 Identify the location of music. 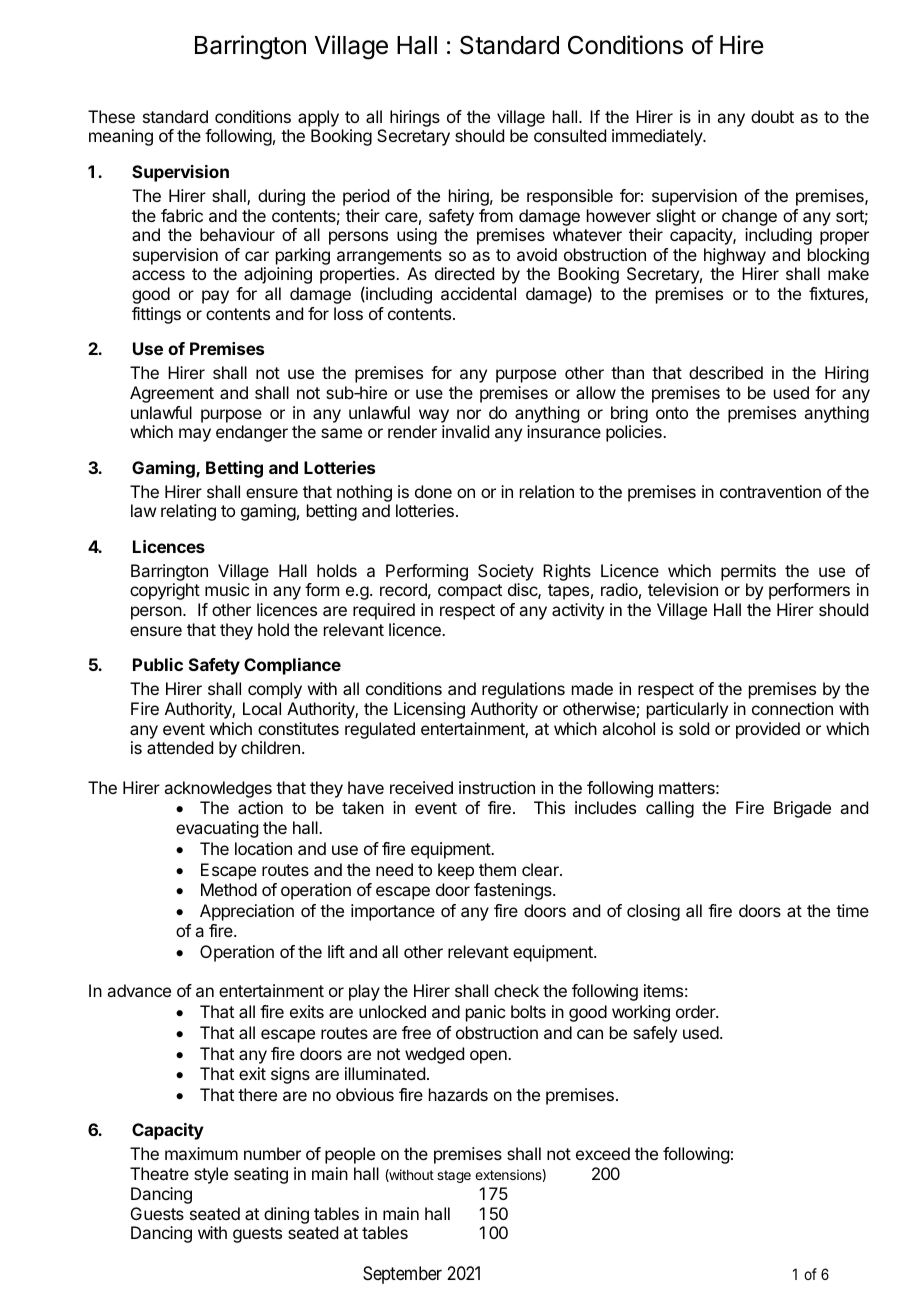
(227, 589).
